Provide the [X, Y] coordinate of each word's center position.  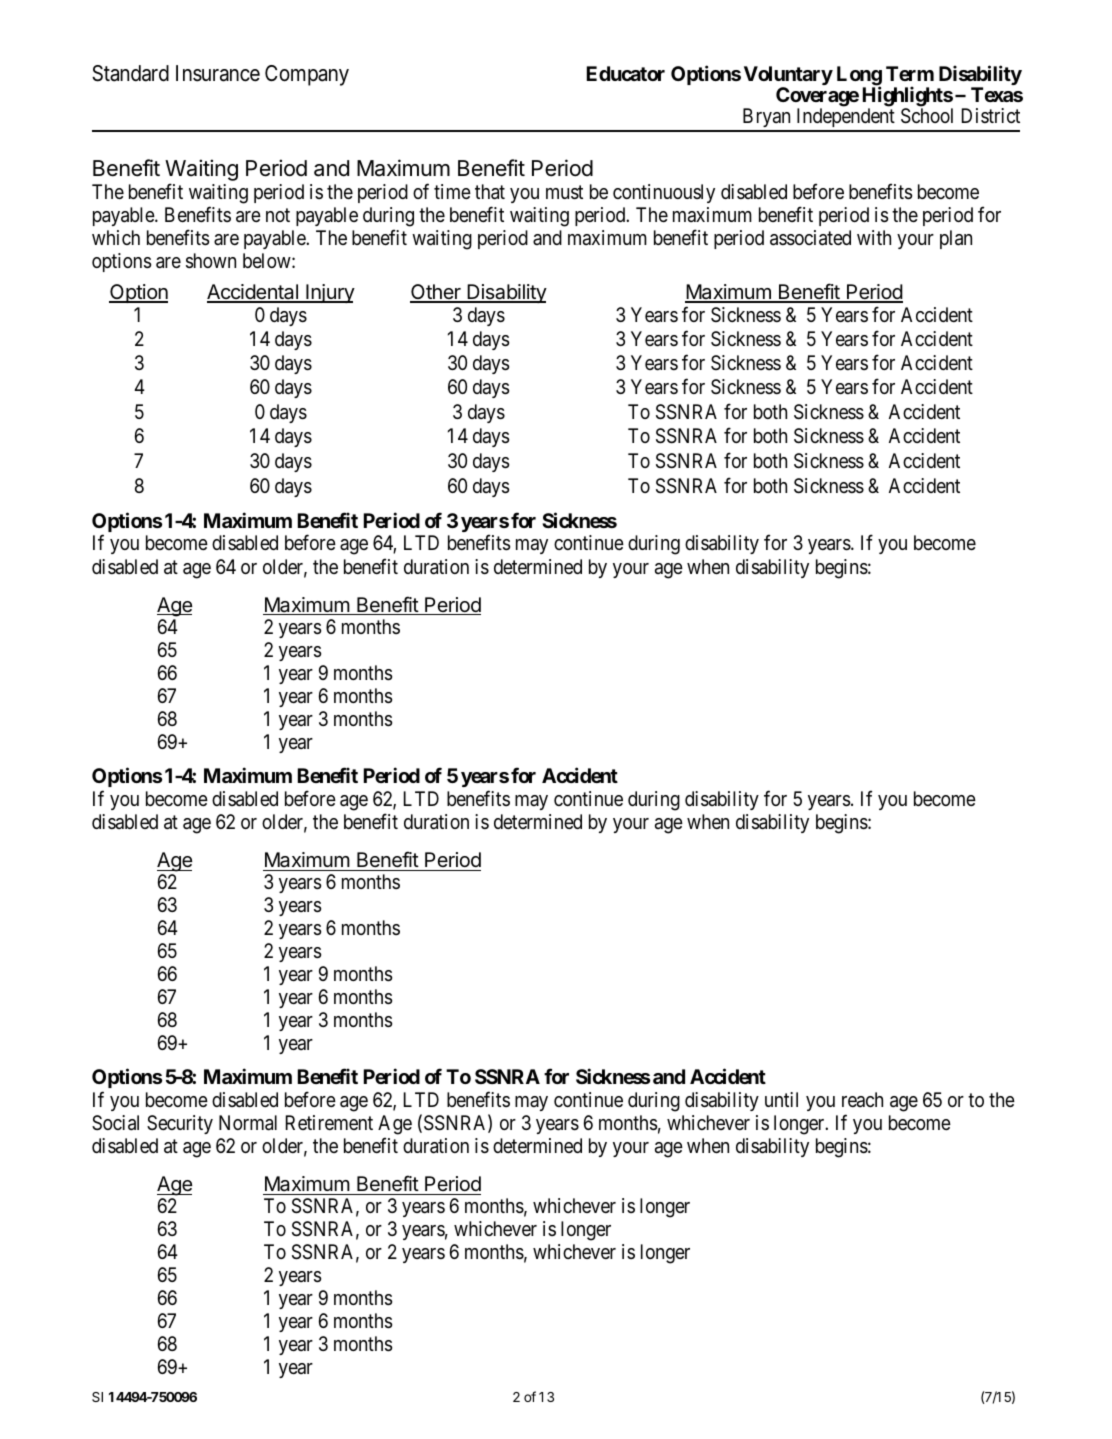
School [927, 116]
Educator [626, 73]
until [781, 1099]
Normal [248, 1123]
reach [862, 1099]
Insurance [218, 73]
